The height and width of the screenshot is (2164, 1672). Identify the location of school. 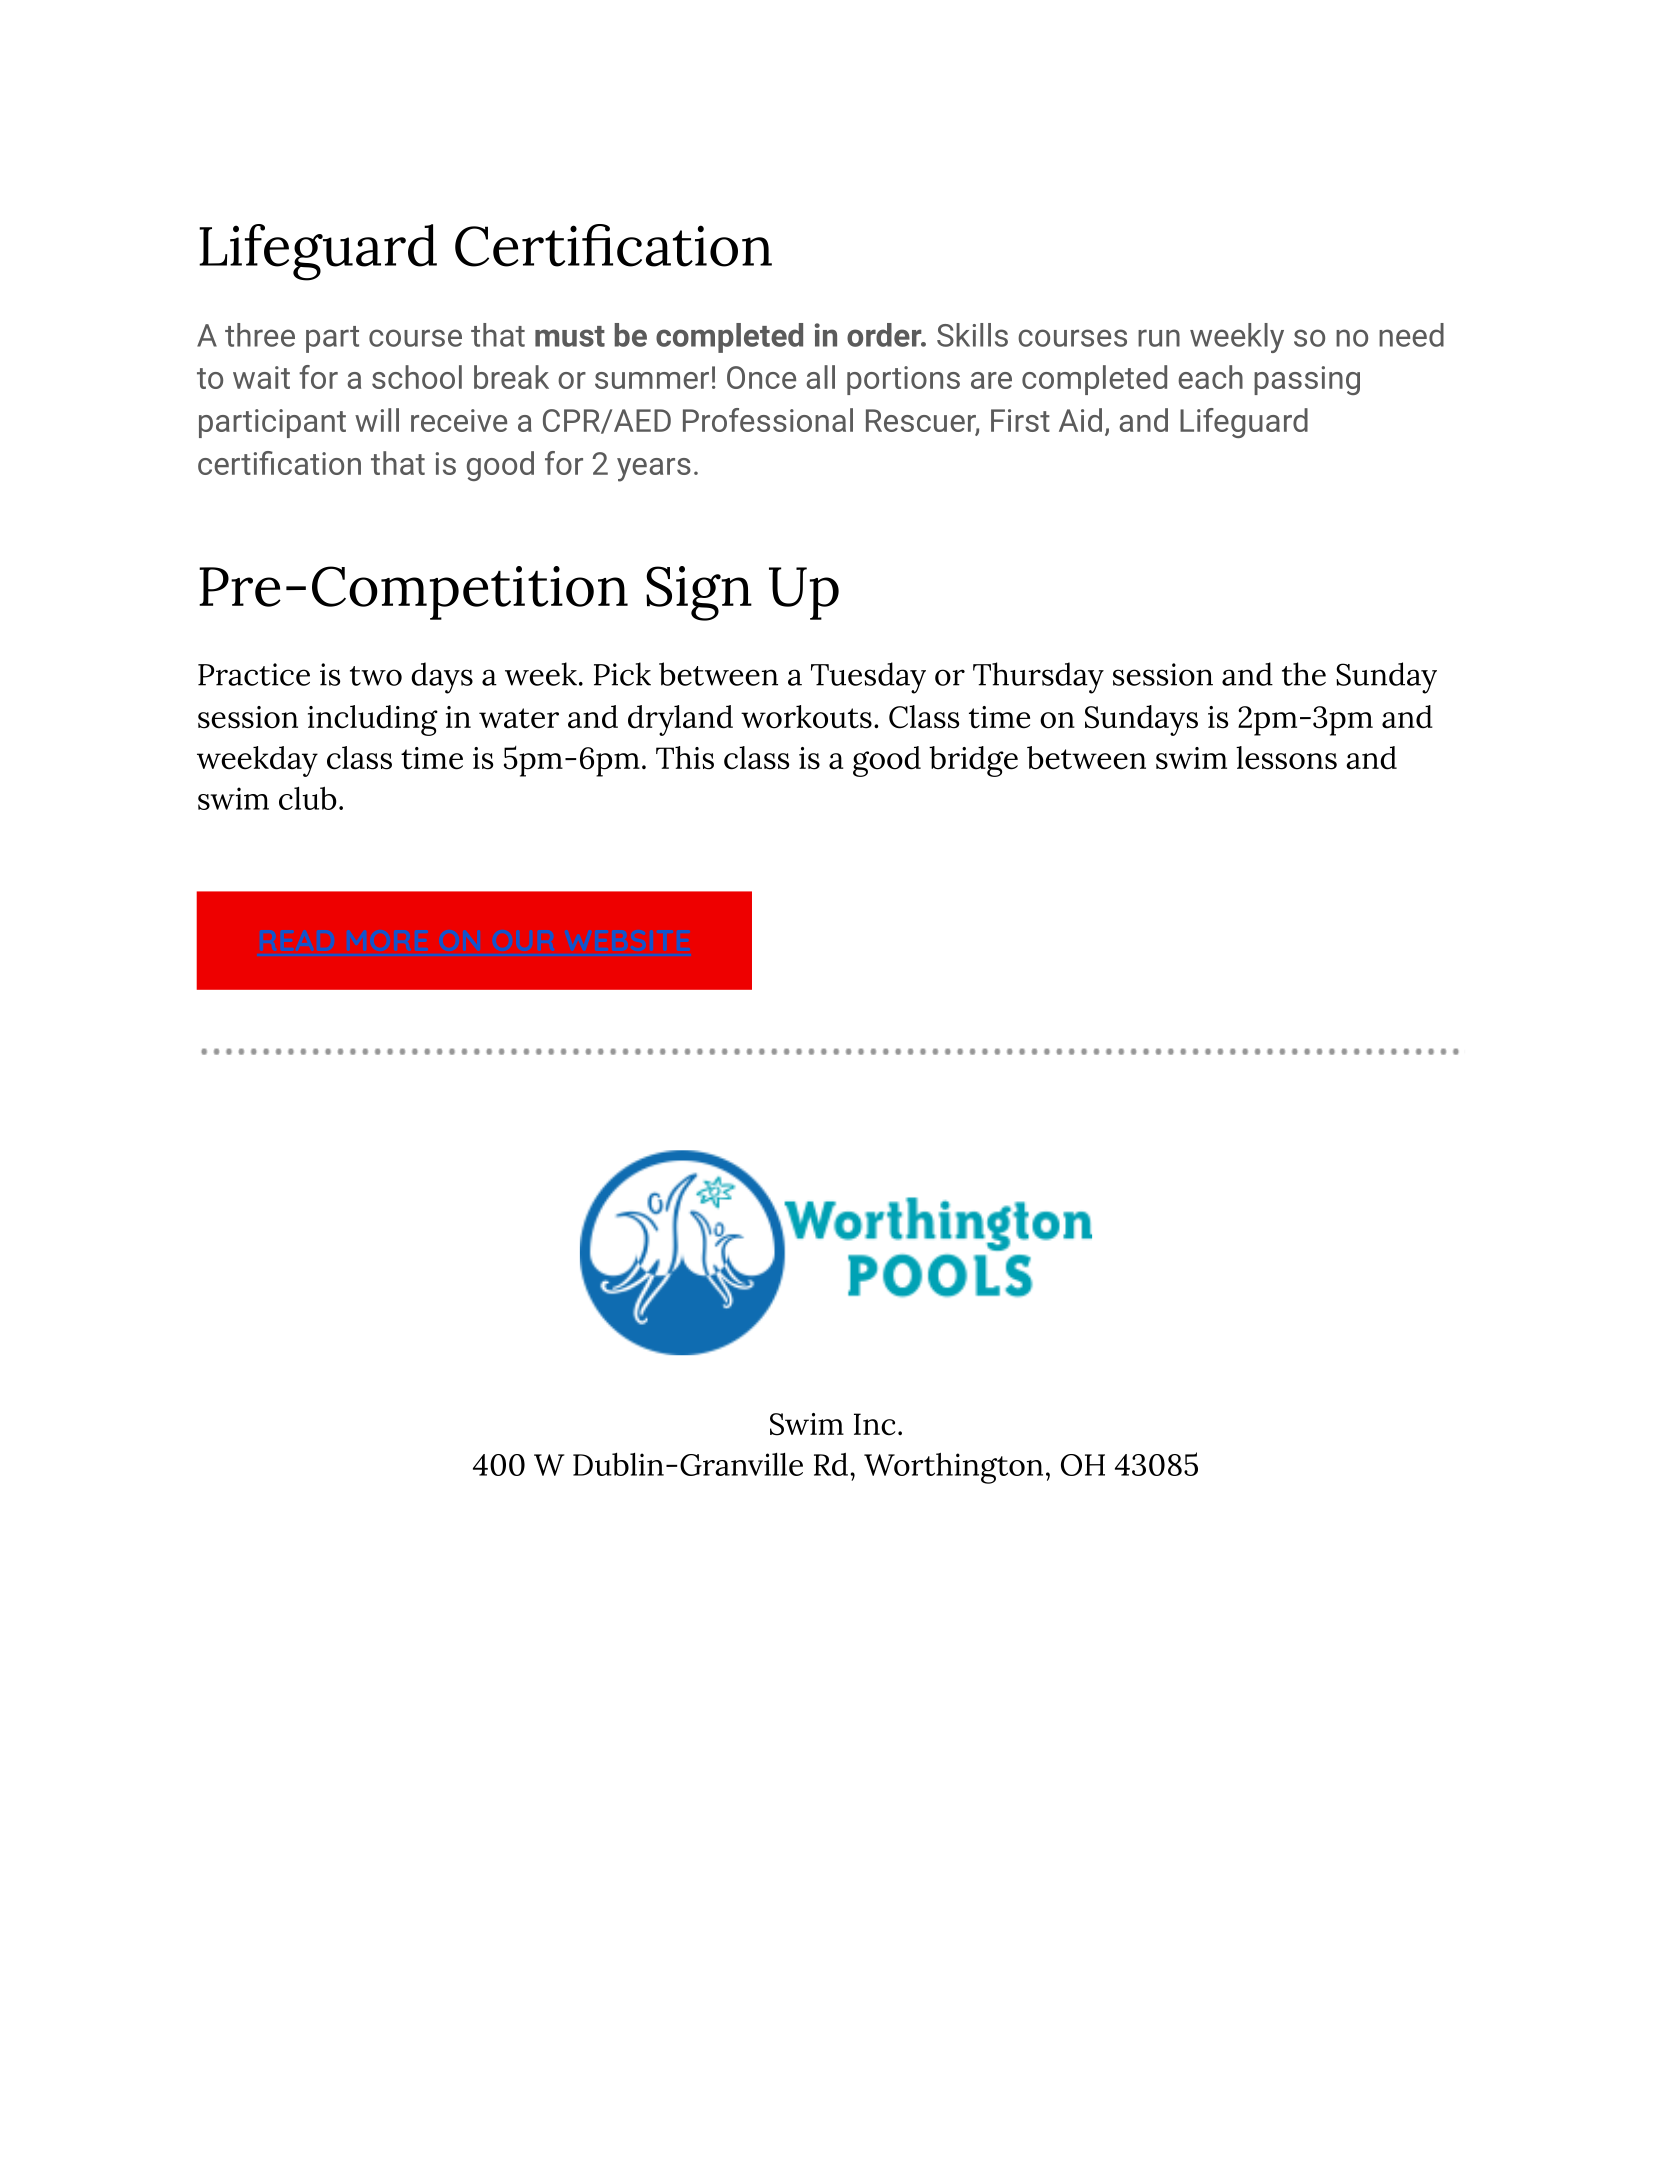
(417, 377).
